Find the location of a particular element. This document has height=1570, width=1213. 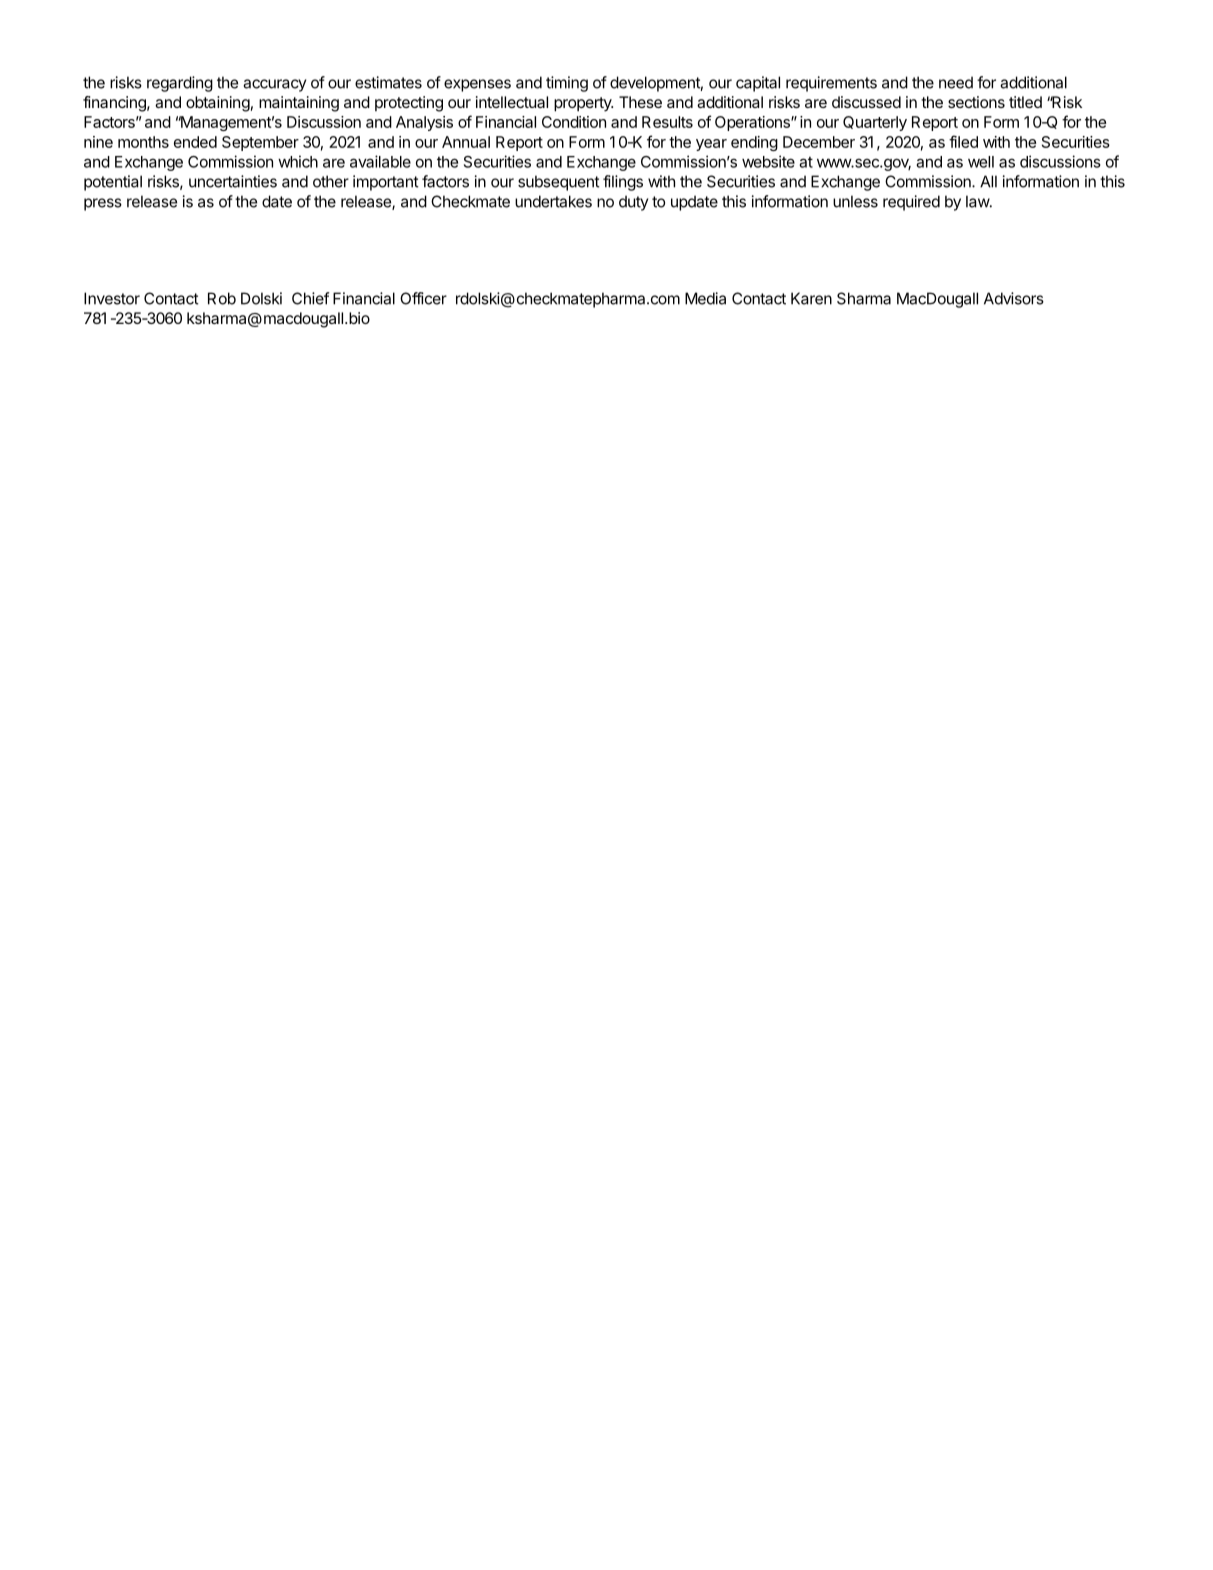

uncertainties is located at coordinates (233, 181).
